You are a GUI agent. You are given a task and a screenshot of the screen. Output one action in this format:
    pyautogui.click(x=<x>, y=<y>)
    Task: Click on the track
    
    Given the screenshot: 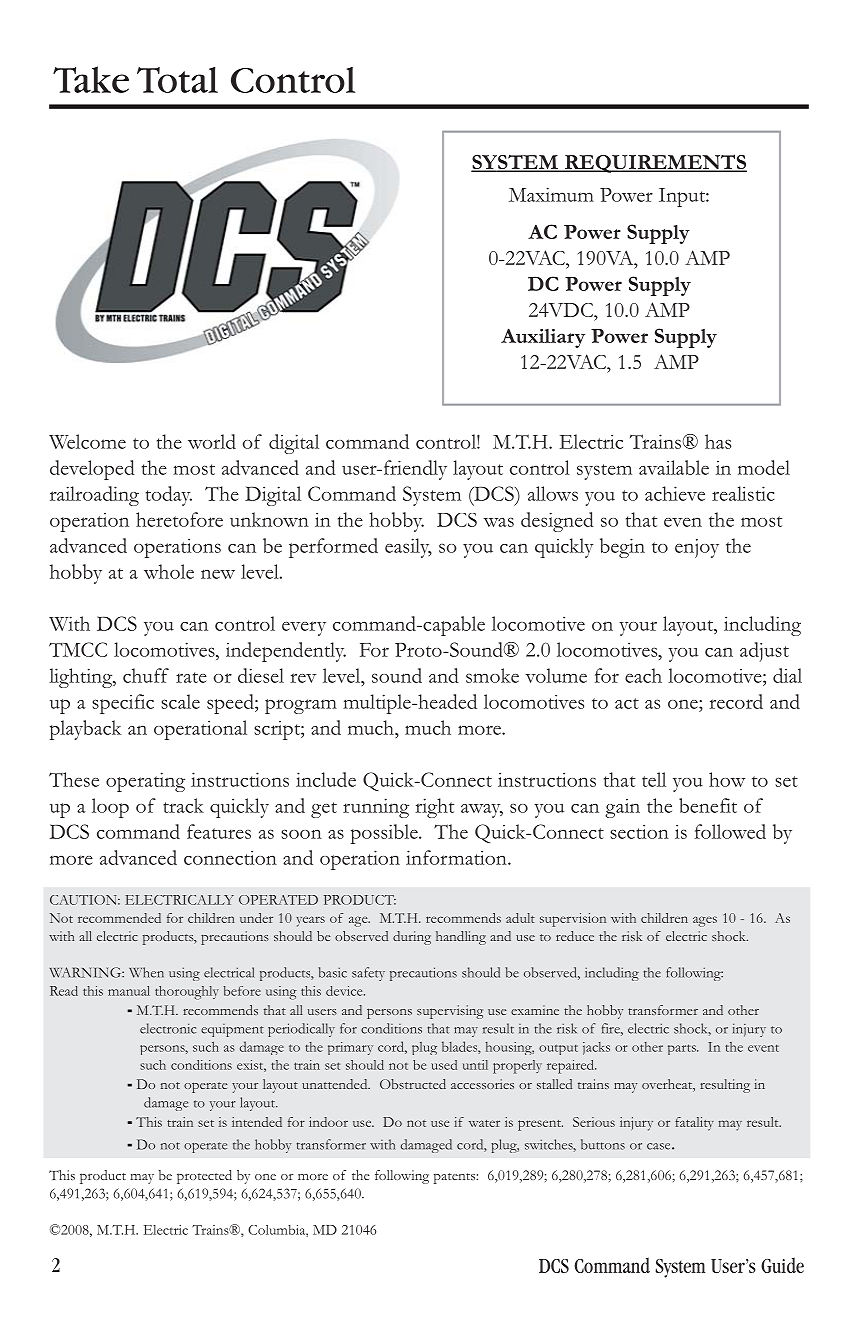 What is the action you would take?
    pyautogui.click(x=183, y=805)
